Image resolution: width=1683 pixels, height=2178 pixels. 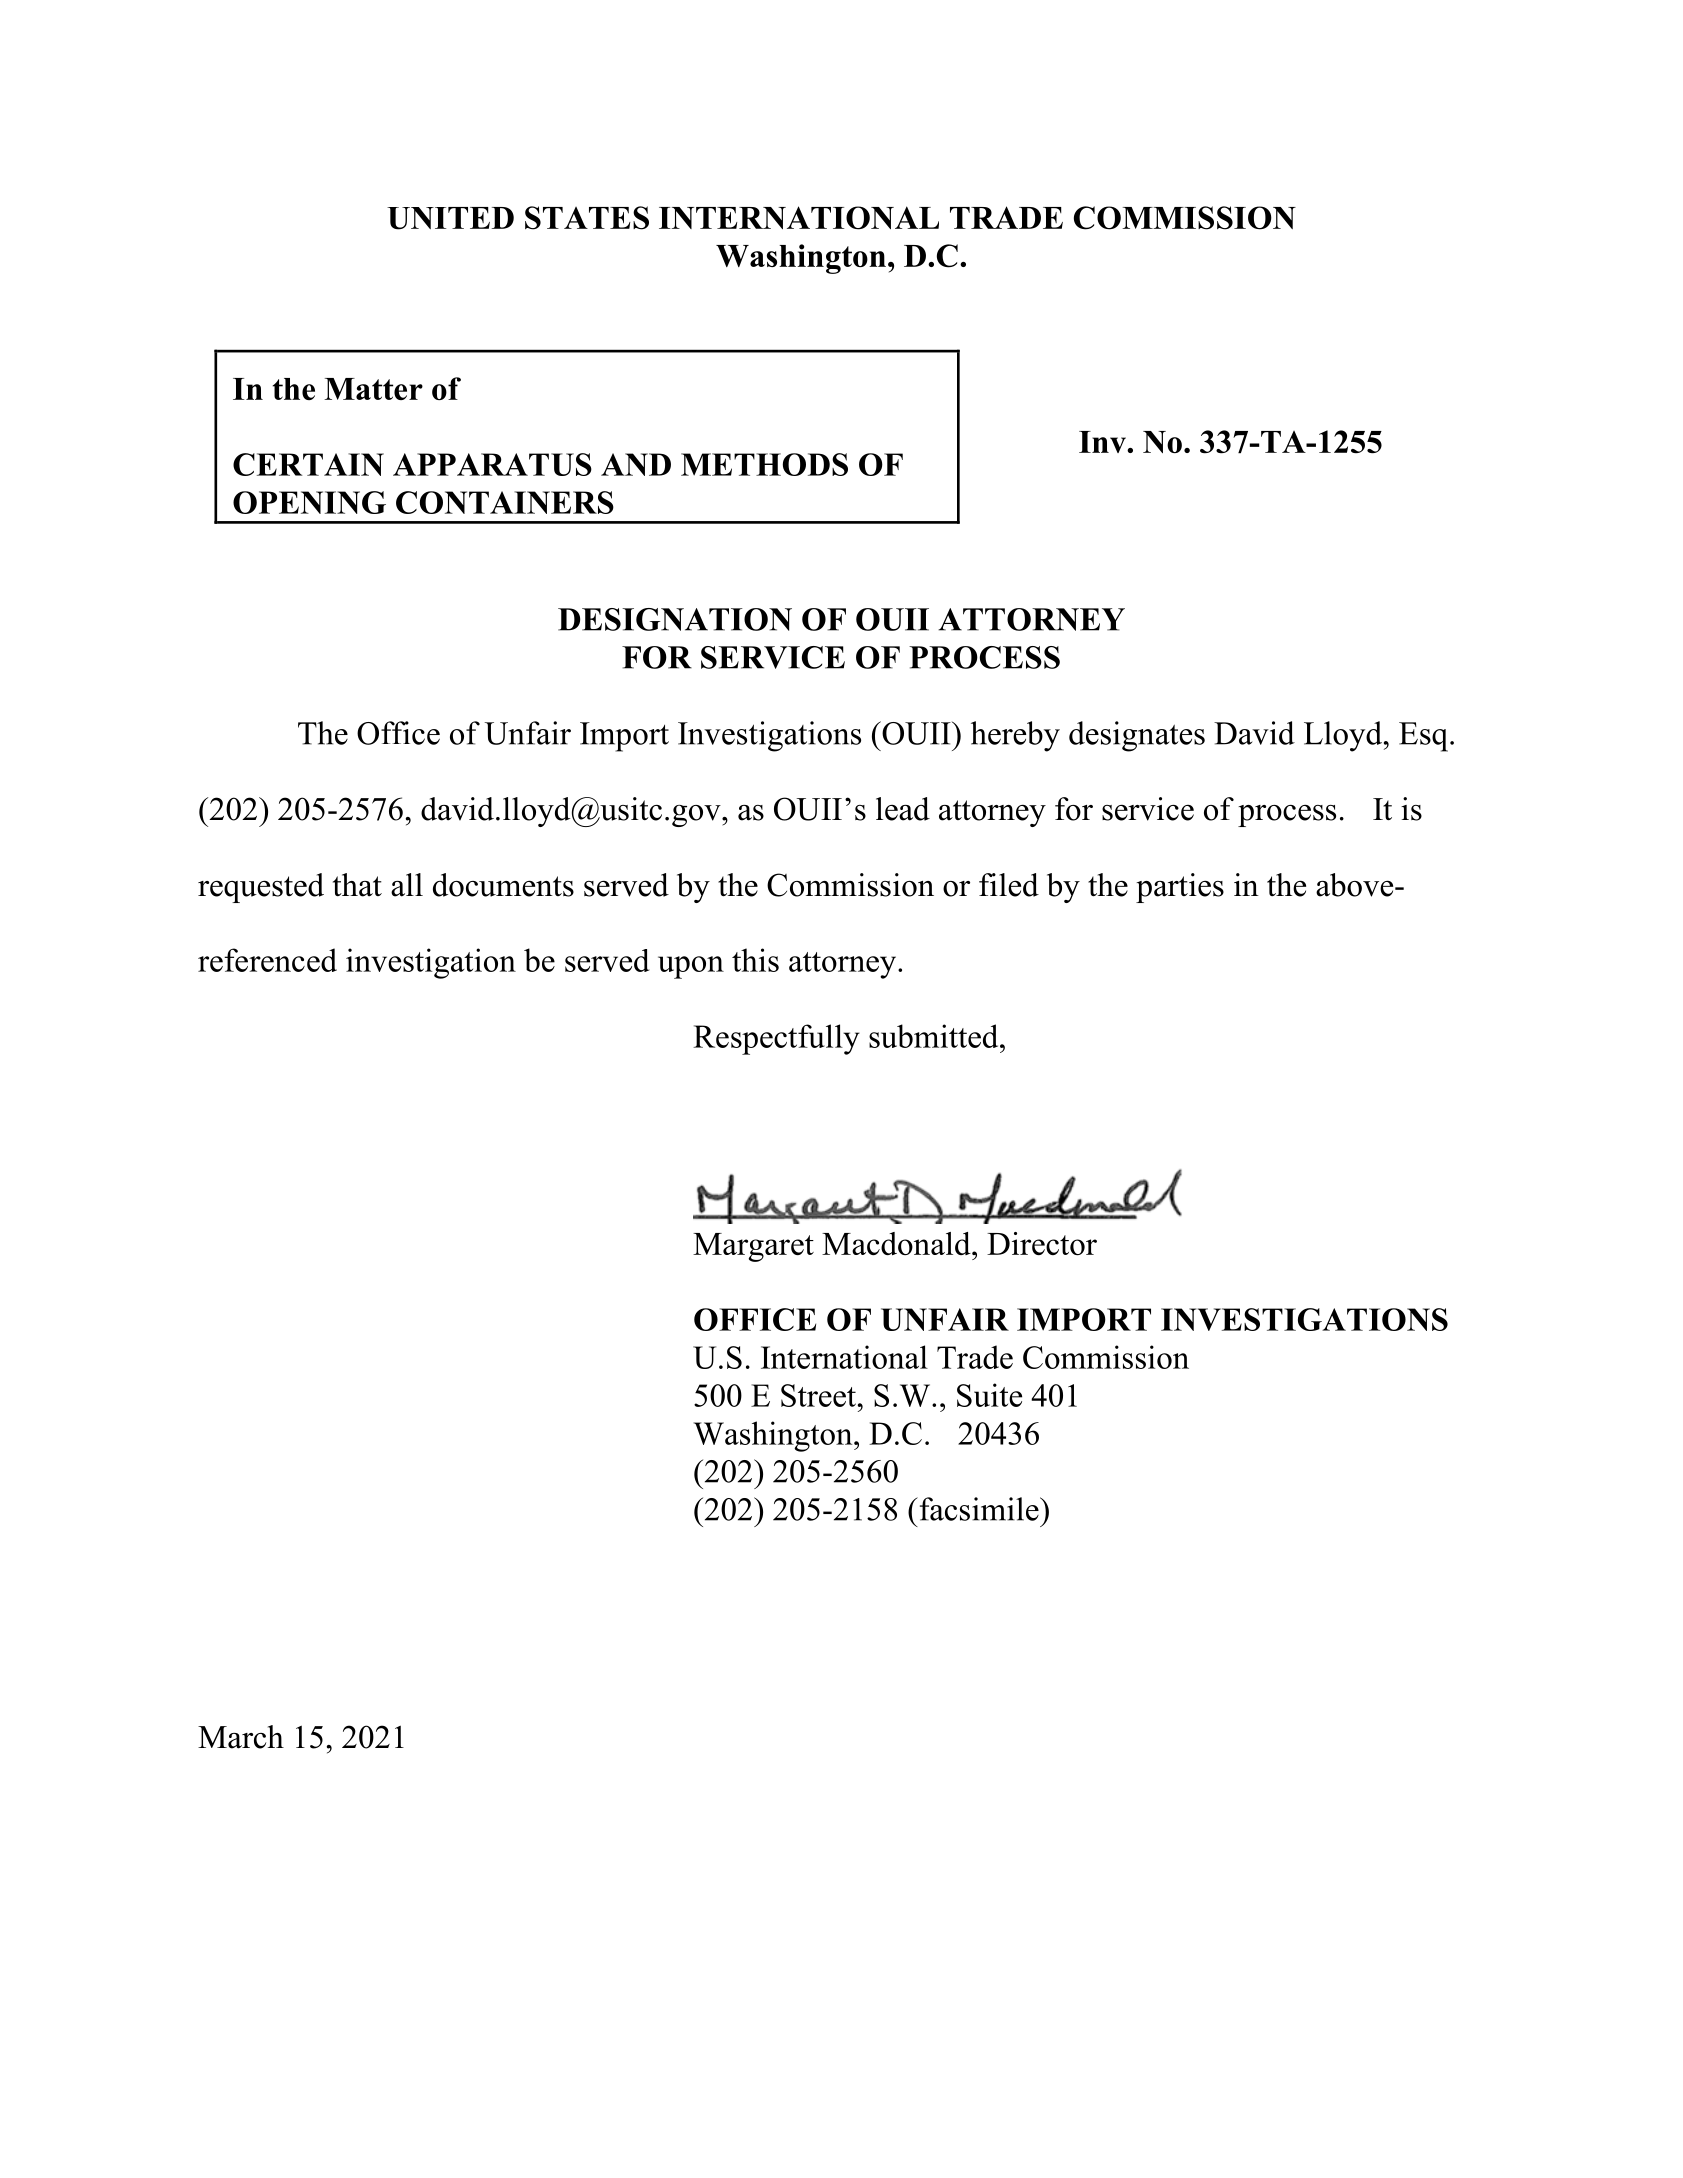 I want to click on Margaret, so click(x=753, y=1247).
